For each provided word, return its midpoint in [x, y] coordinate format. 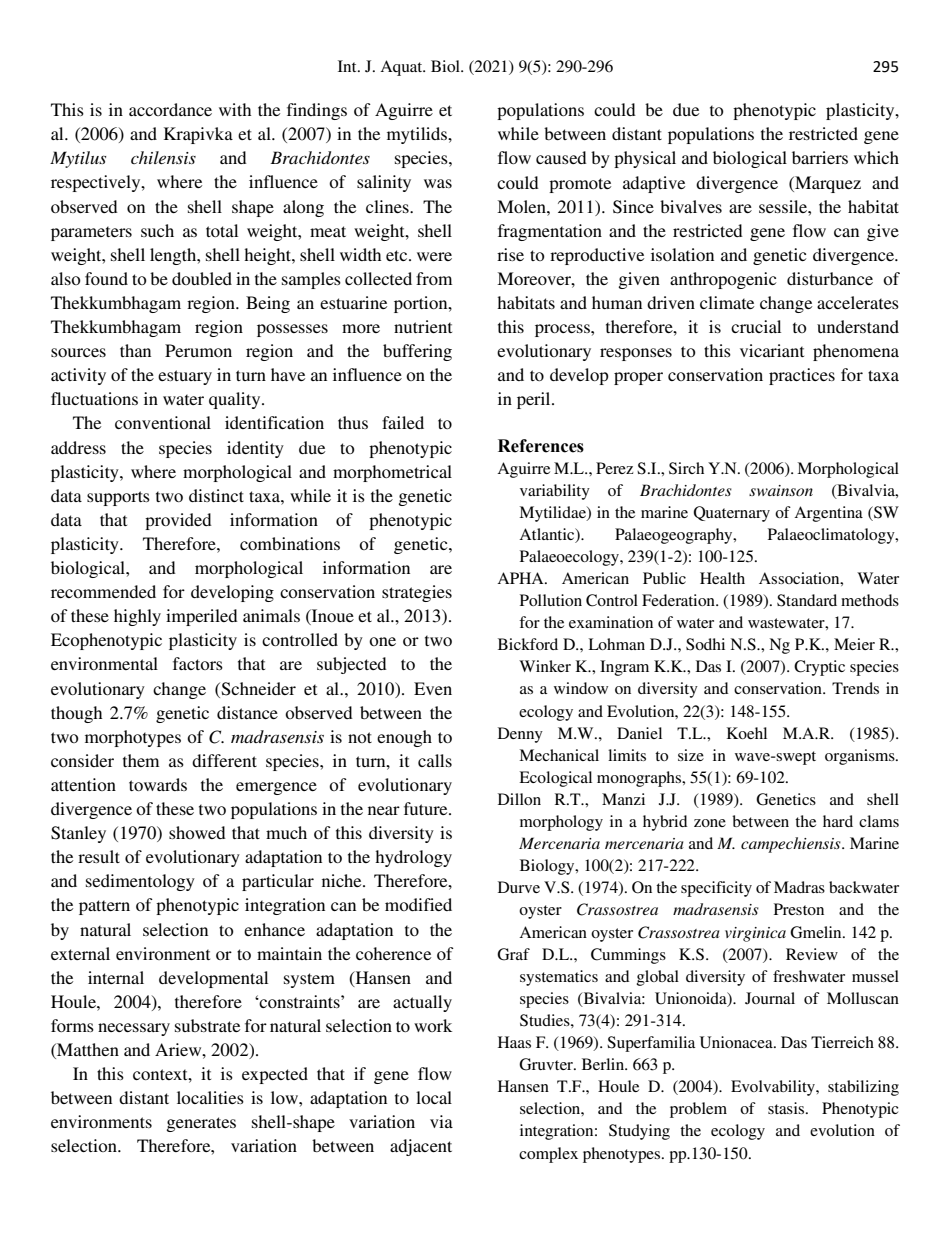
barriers [820, 157]
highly [137, 617]
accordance [170, 109]
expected [275, 1075]
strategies [417, 593]
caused [561, 157]
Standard [807, 600]
